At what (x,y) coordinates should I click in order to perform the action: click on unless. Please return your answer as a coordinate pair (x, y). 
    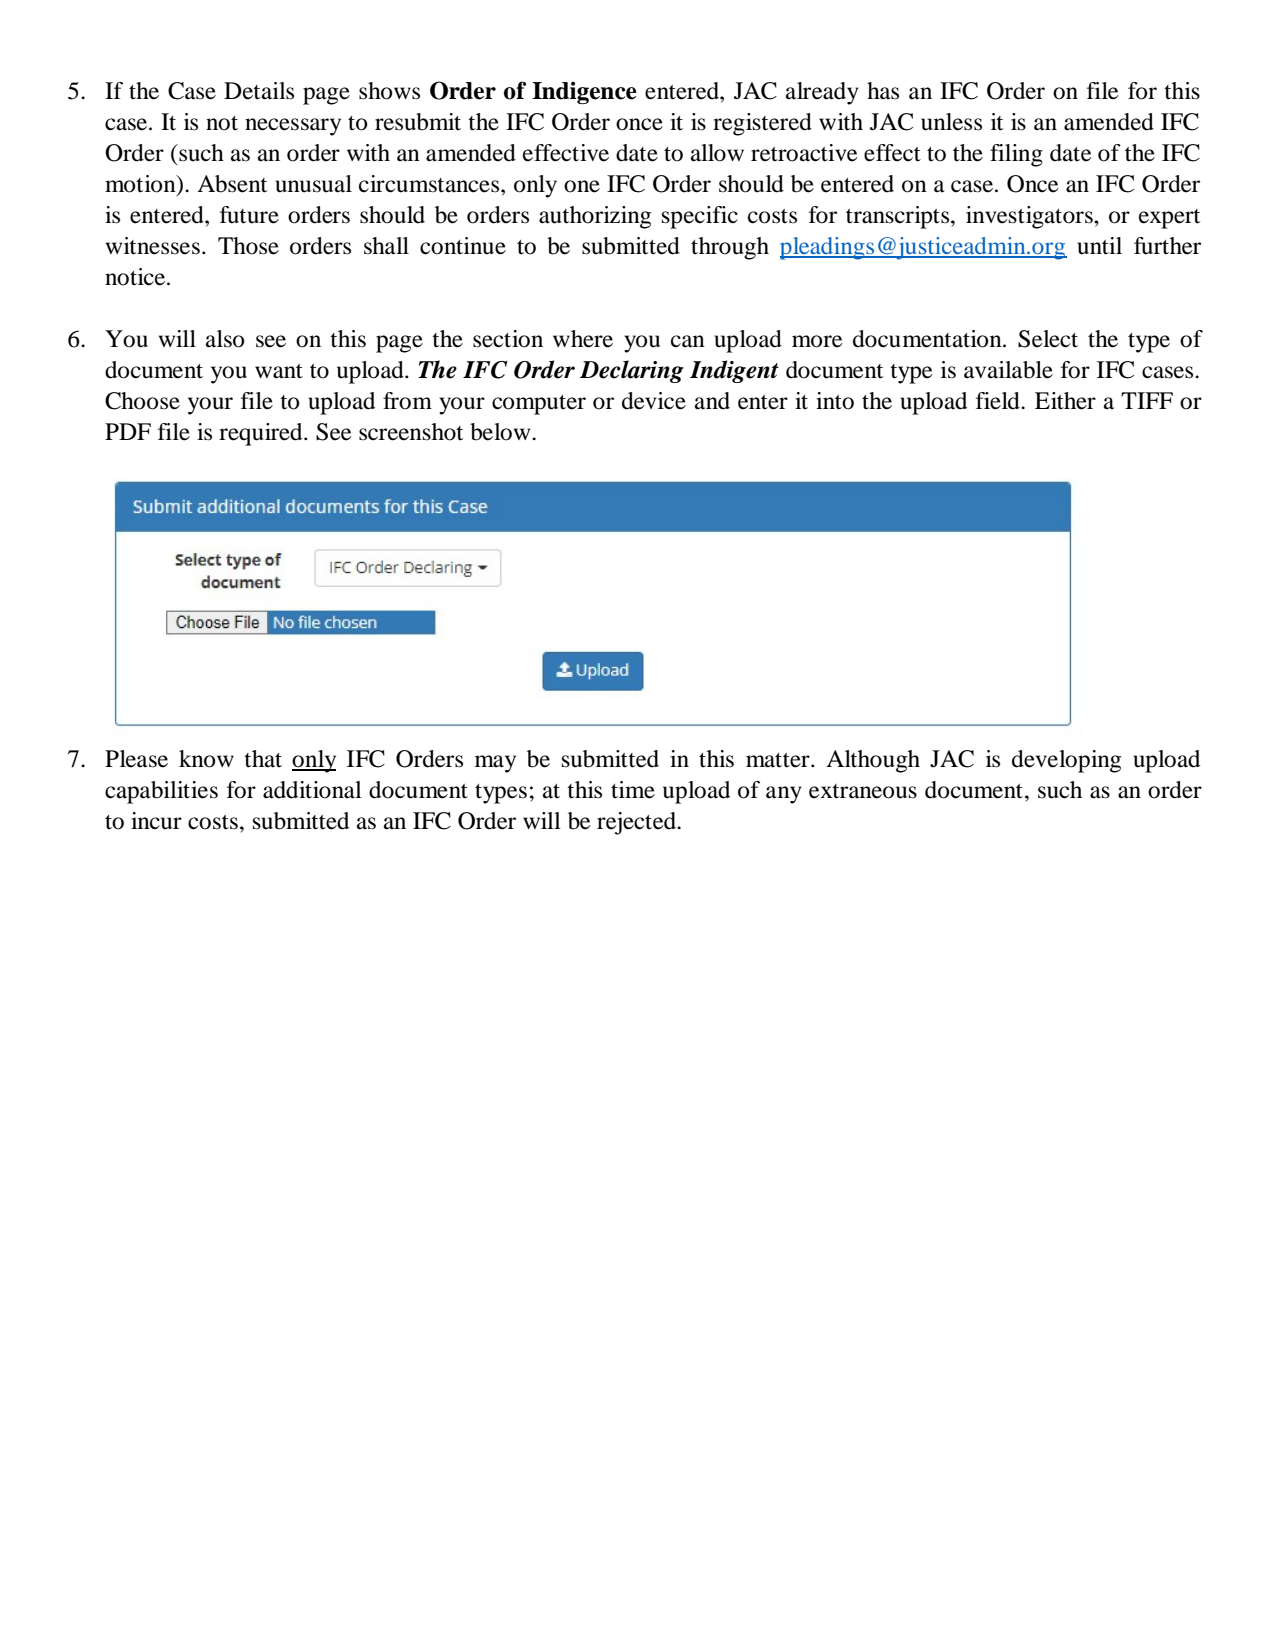
    Looking at the image, I should click on (951, 122).
